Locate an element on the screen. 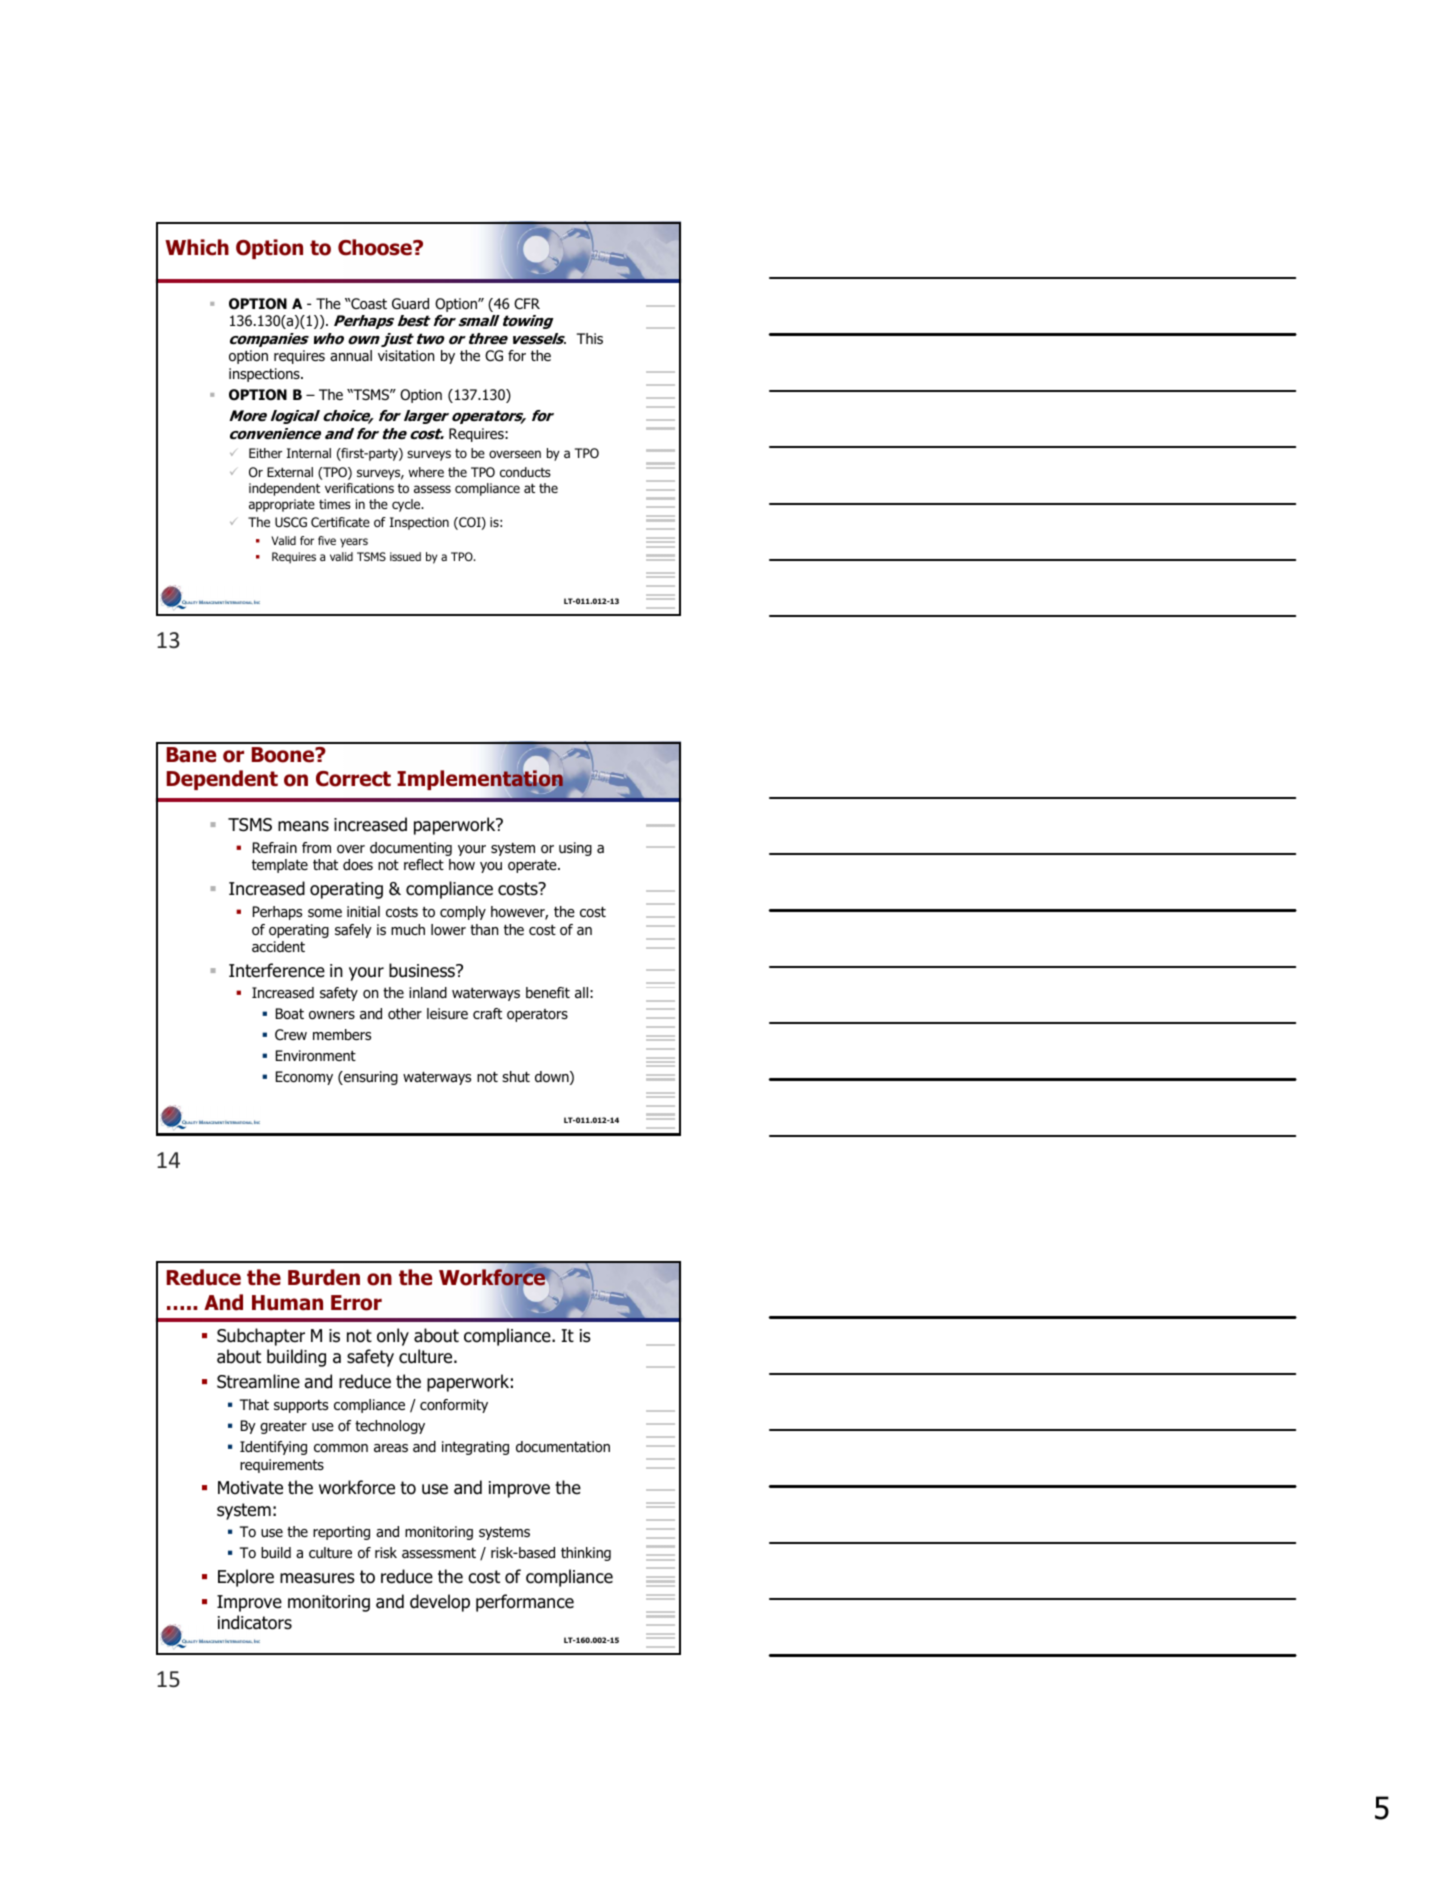  Human is located at coordinates (287, 1303).
